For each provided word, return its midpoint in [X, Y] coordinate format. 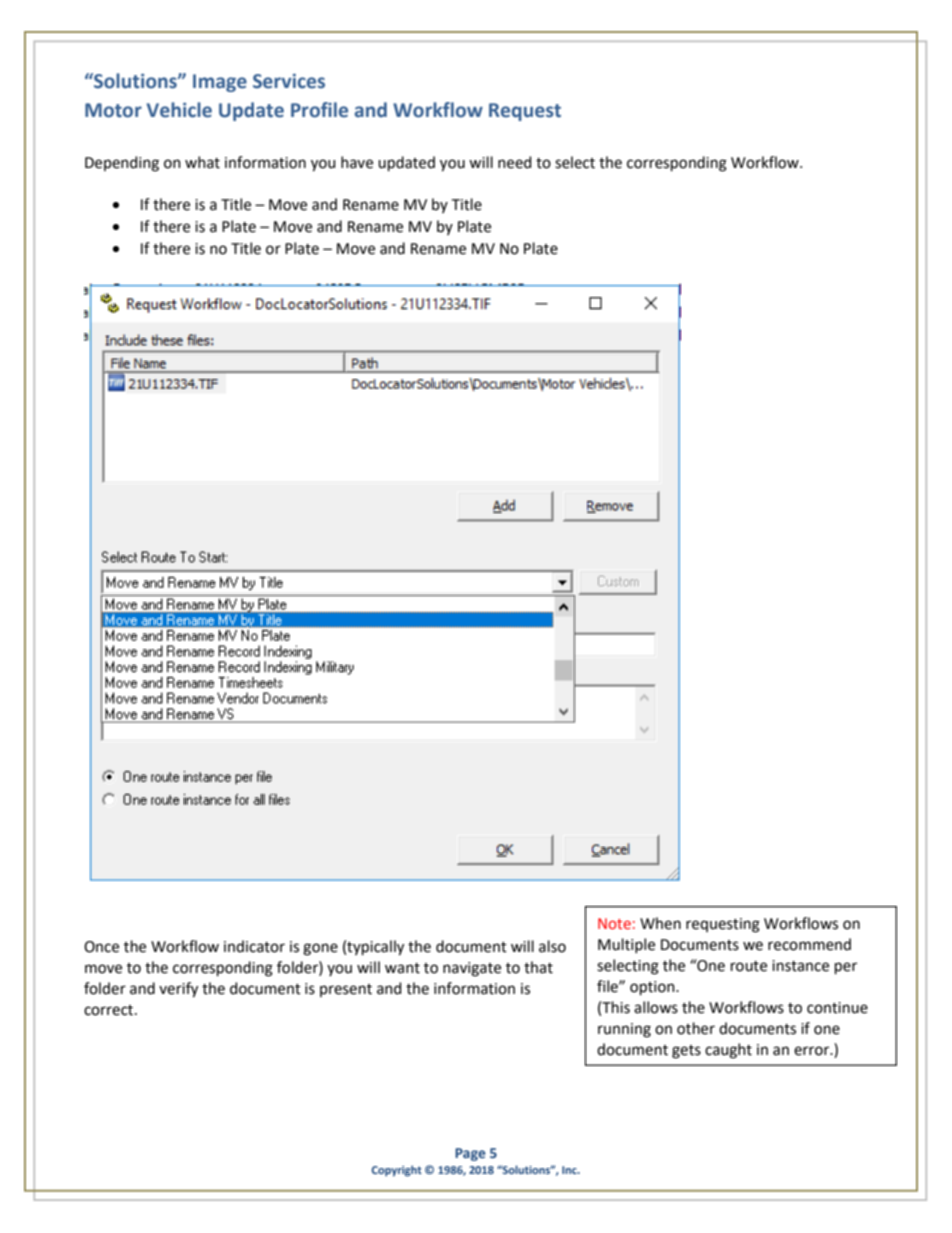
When [660, 923]
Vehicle [179, 110]
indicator [254, 946]
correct [110, 1010]
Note [614, 923]
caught [728, 1051]
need [514, 162]
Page [470, 1154]
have [357, 162]
